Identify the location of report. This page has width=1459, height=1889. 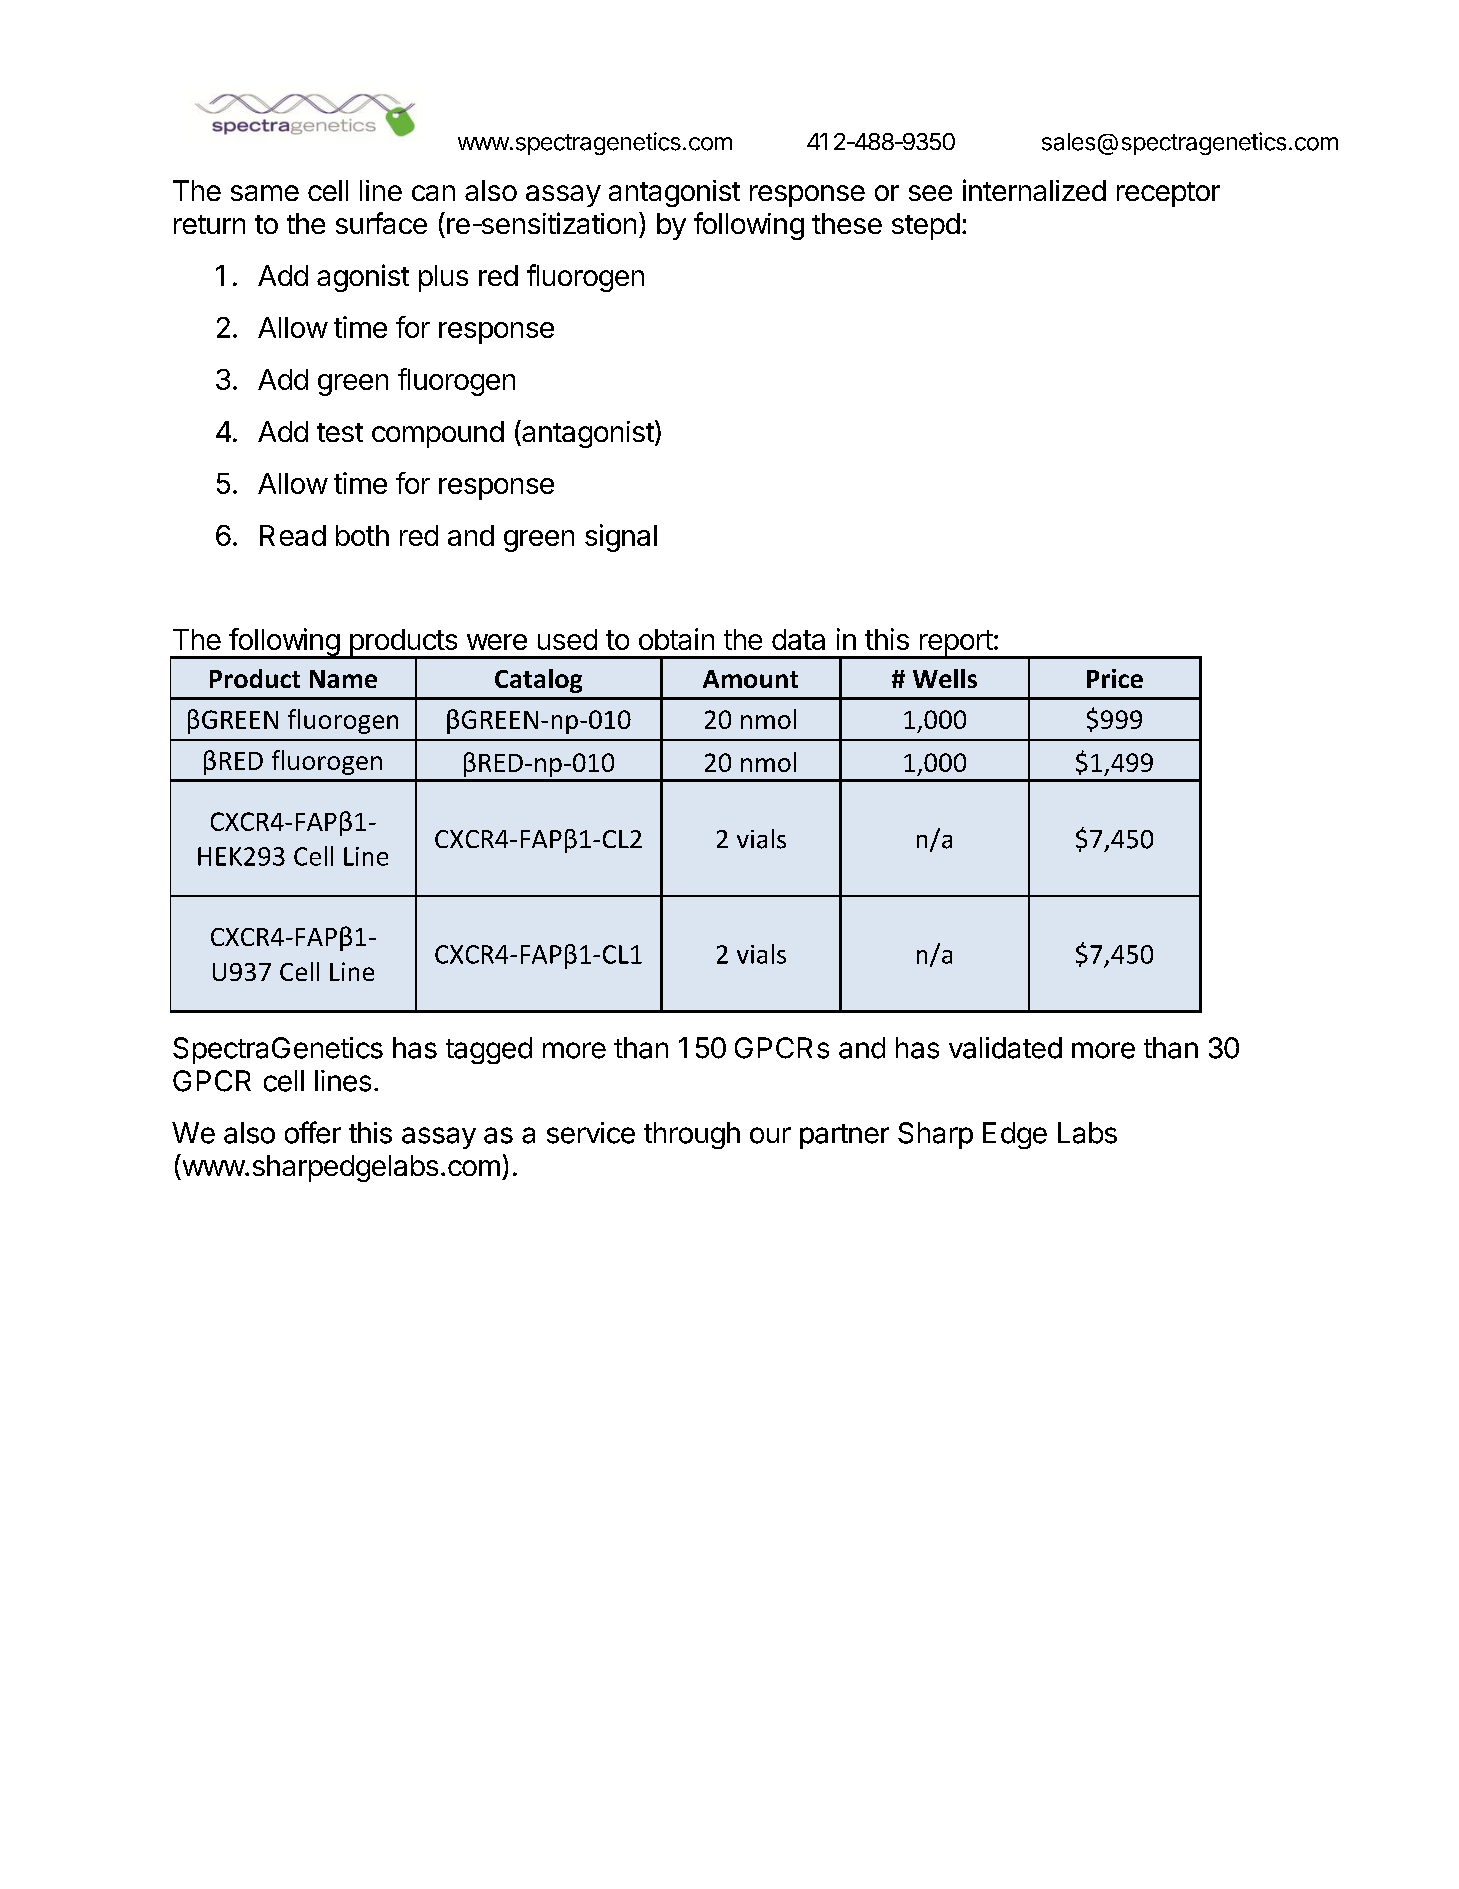
(955, 644).
